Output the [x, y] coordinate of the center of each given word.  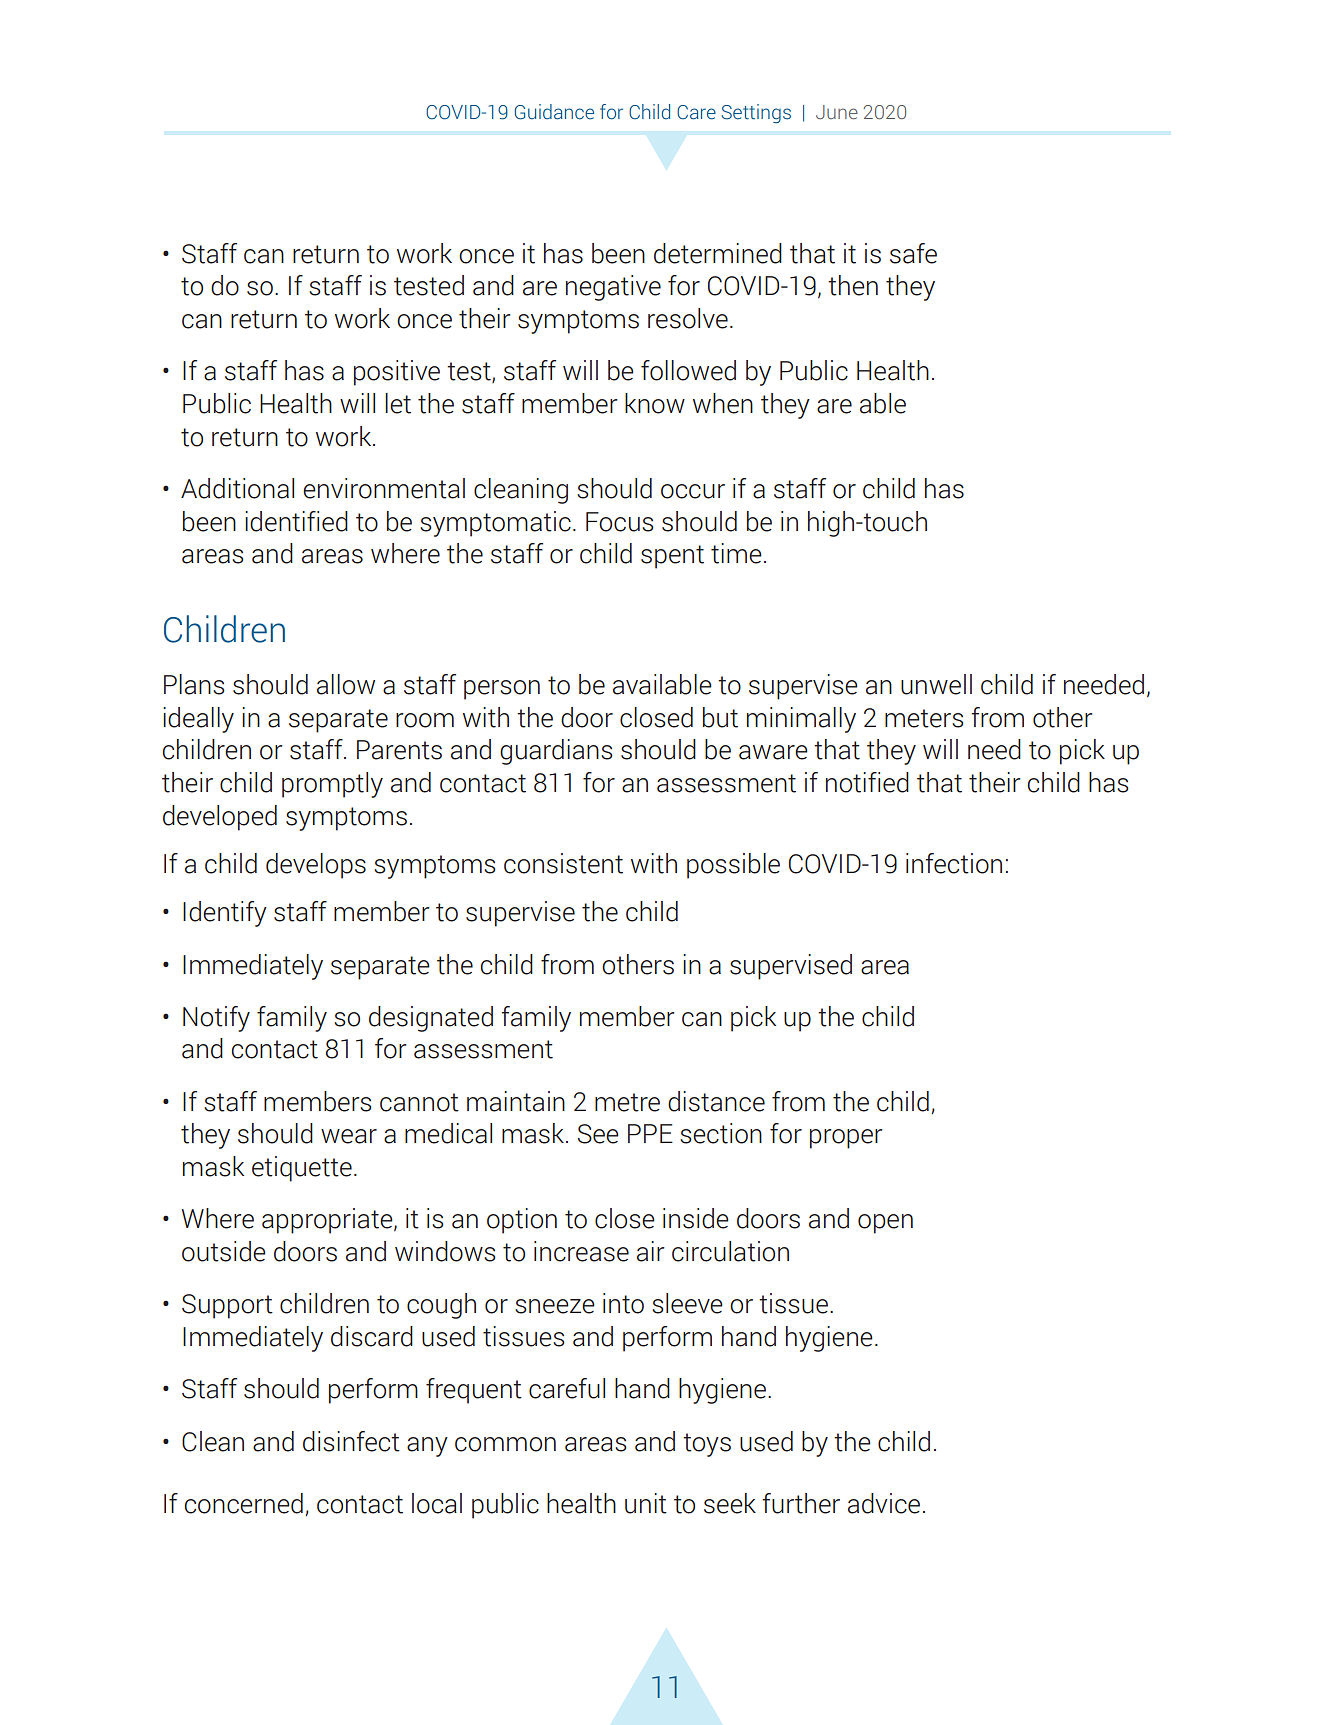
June [837, 112]
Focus [620, 522]
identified [296, 521]
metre [627, 1102]
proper [846, 1139]
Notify [216, 1019]
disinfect [351, 1441]
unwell [936, 684]
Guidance [554, 112]
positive [397, 373]
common [505, 1444]
